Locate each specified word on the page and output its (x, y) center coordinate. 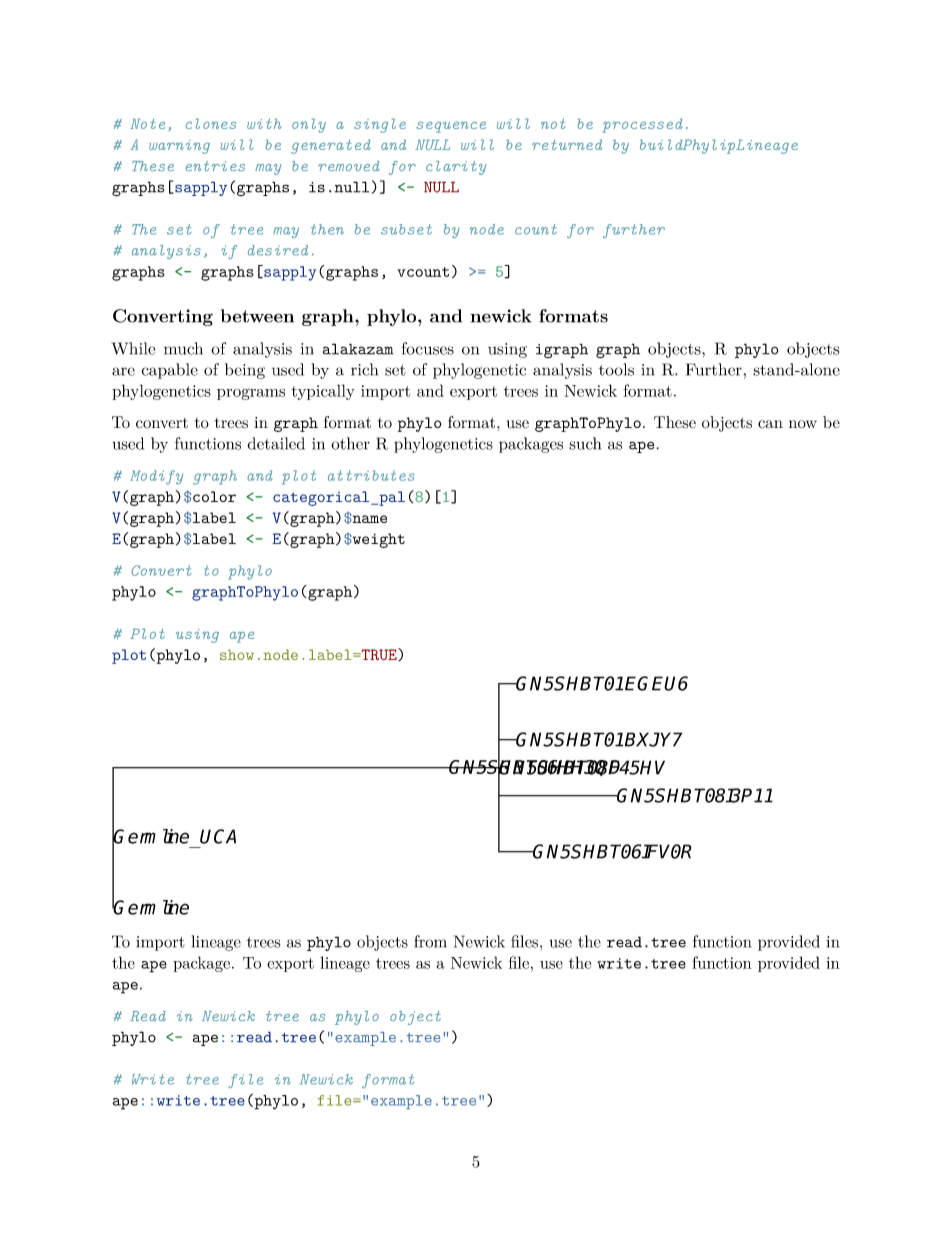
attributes (371, 475)
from (430, 941)
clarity (456, 168)
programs (251, 394)
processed (642, 125)
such (585, 443)
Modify (156, 477)
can (770, 424)
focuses (427, 348)
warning (179, 147)
